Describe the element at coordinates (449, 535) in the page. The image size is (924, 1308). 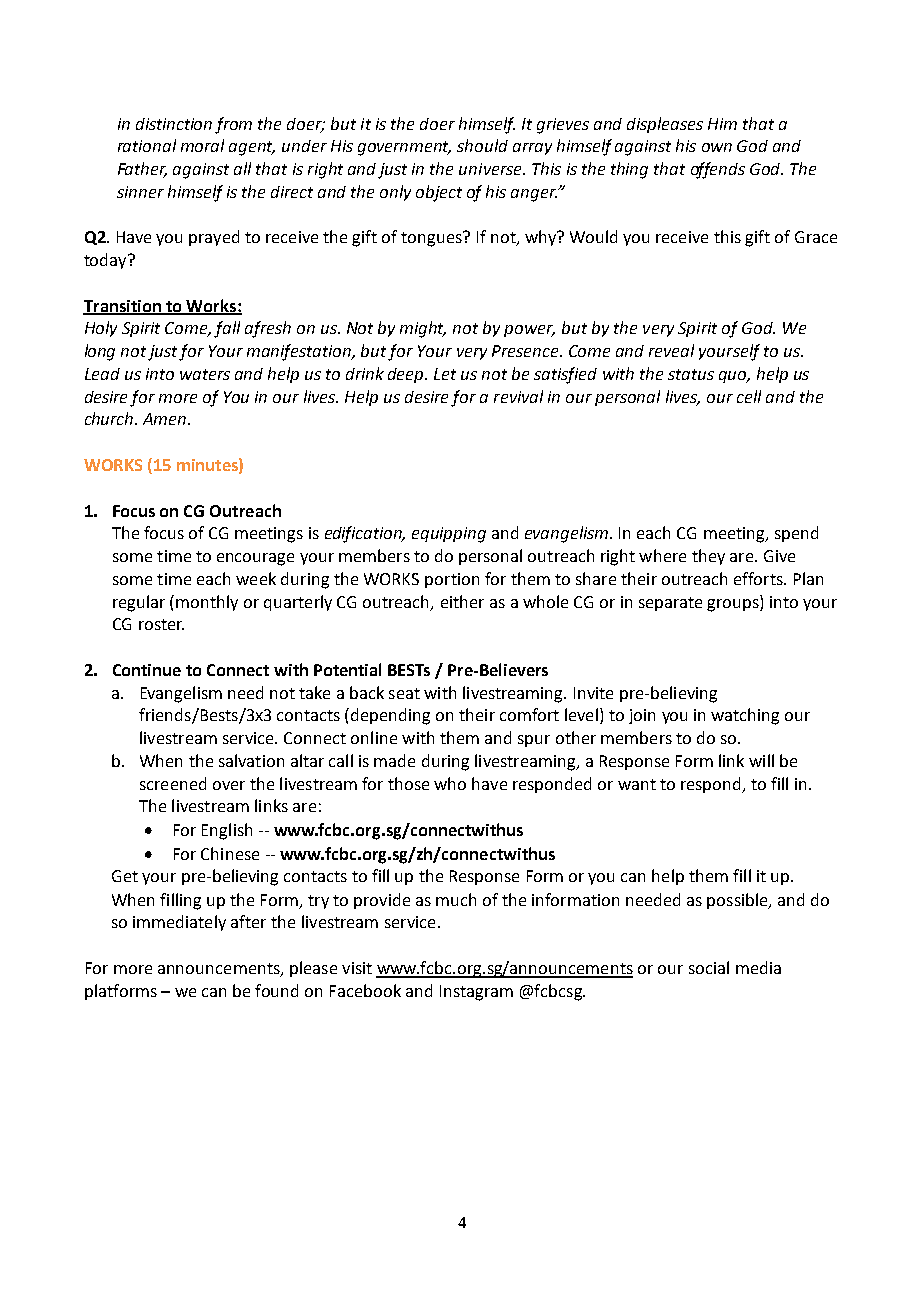
I see `equipping` at that location.
